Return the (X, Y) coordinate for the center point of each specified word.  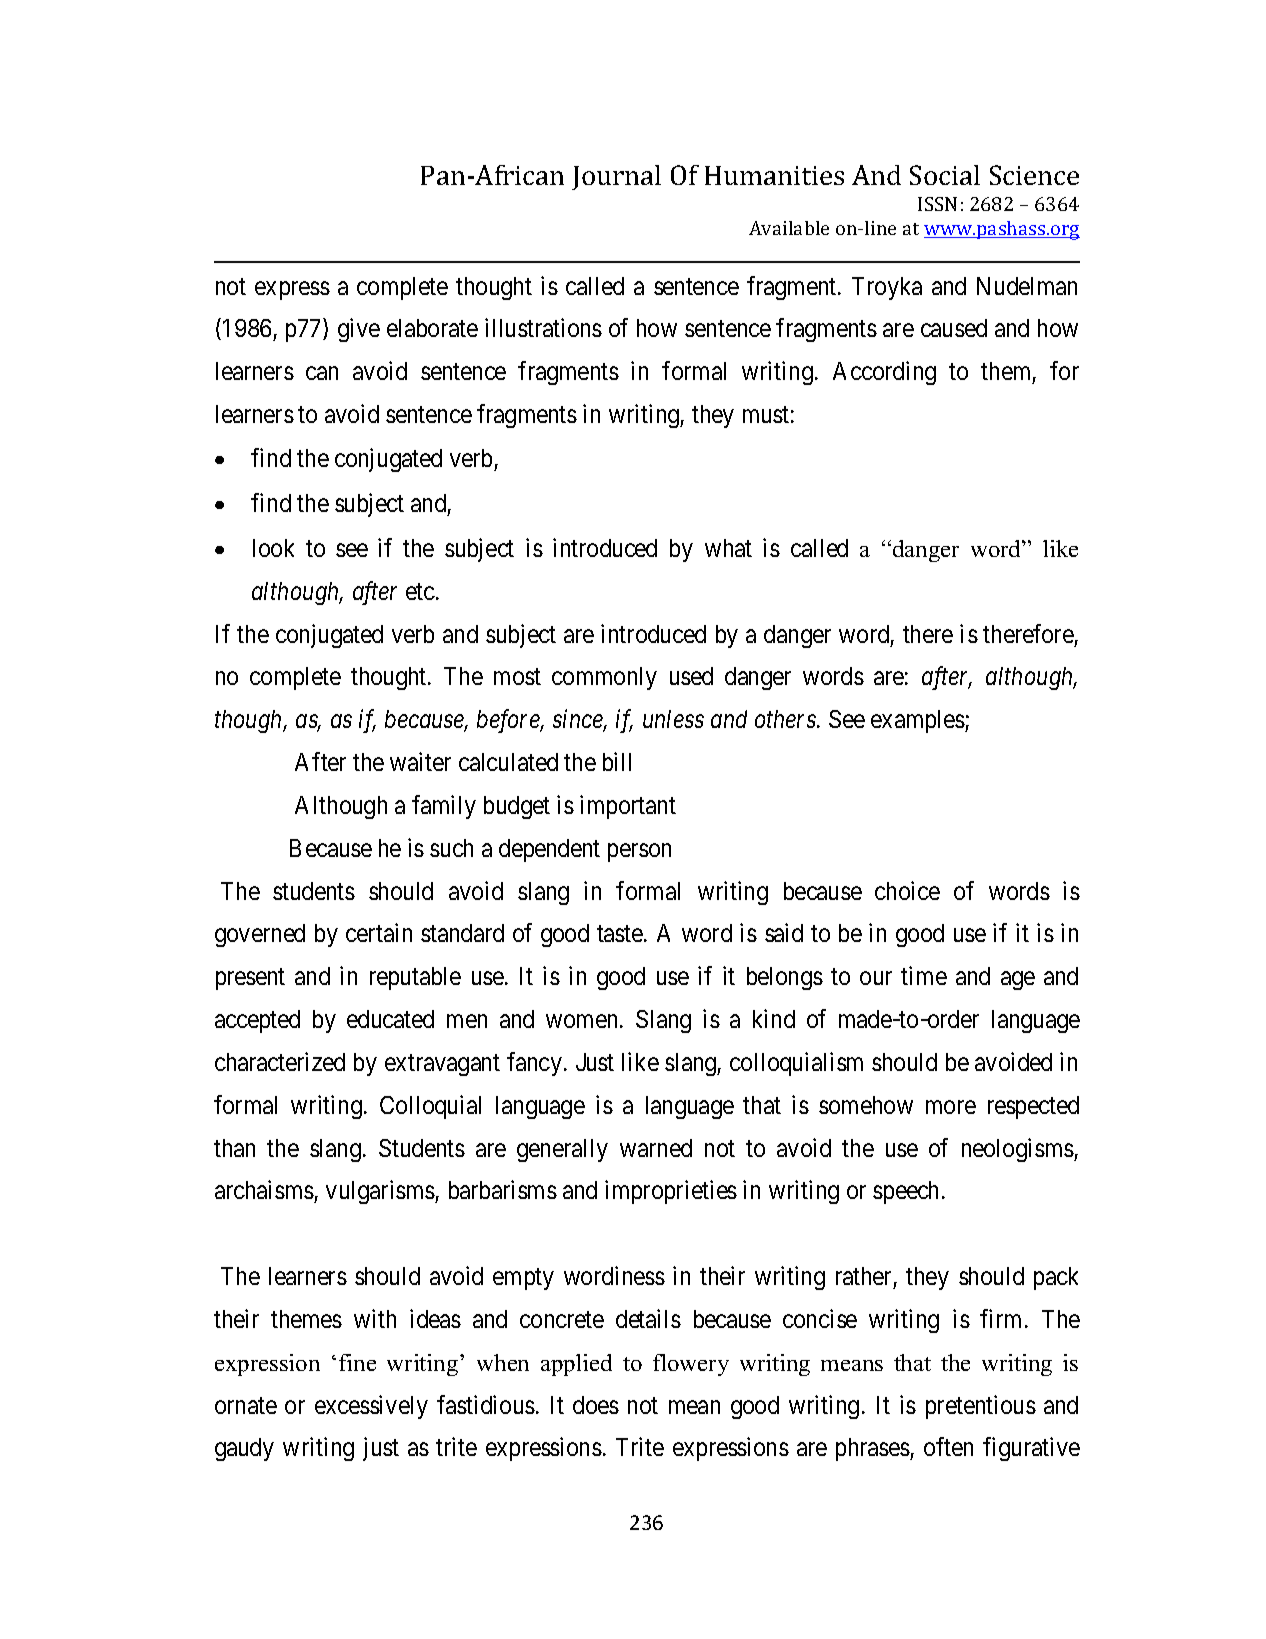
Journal (616, 177)
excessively (371, 1407)
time (924, 975)
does (596, 1405)
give (359, 330)
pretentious (981, 1407)
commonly (604, 678)
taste (621, 934)
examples (918, 721)
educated (390, 1019)
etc (420, 591)
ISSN (937, 204)
